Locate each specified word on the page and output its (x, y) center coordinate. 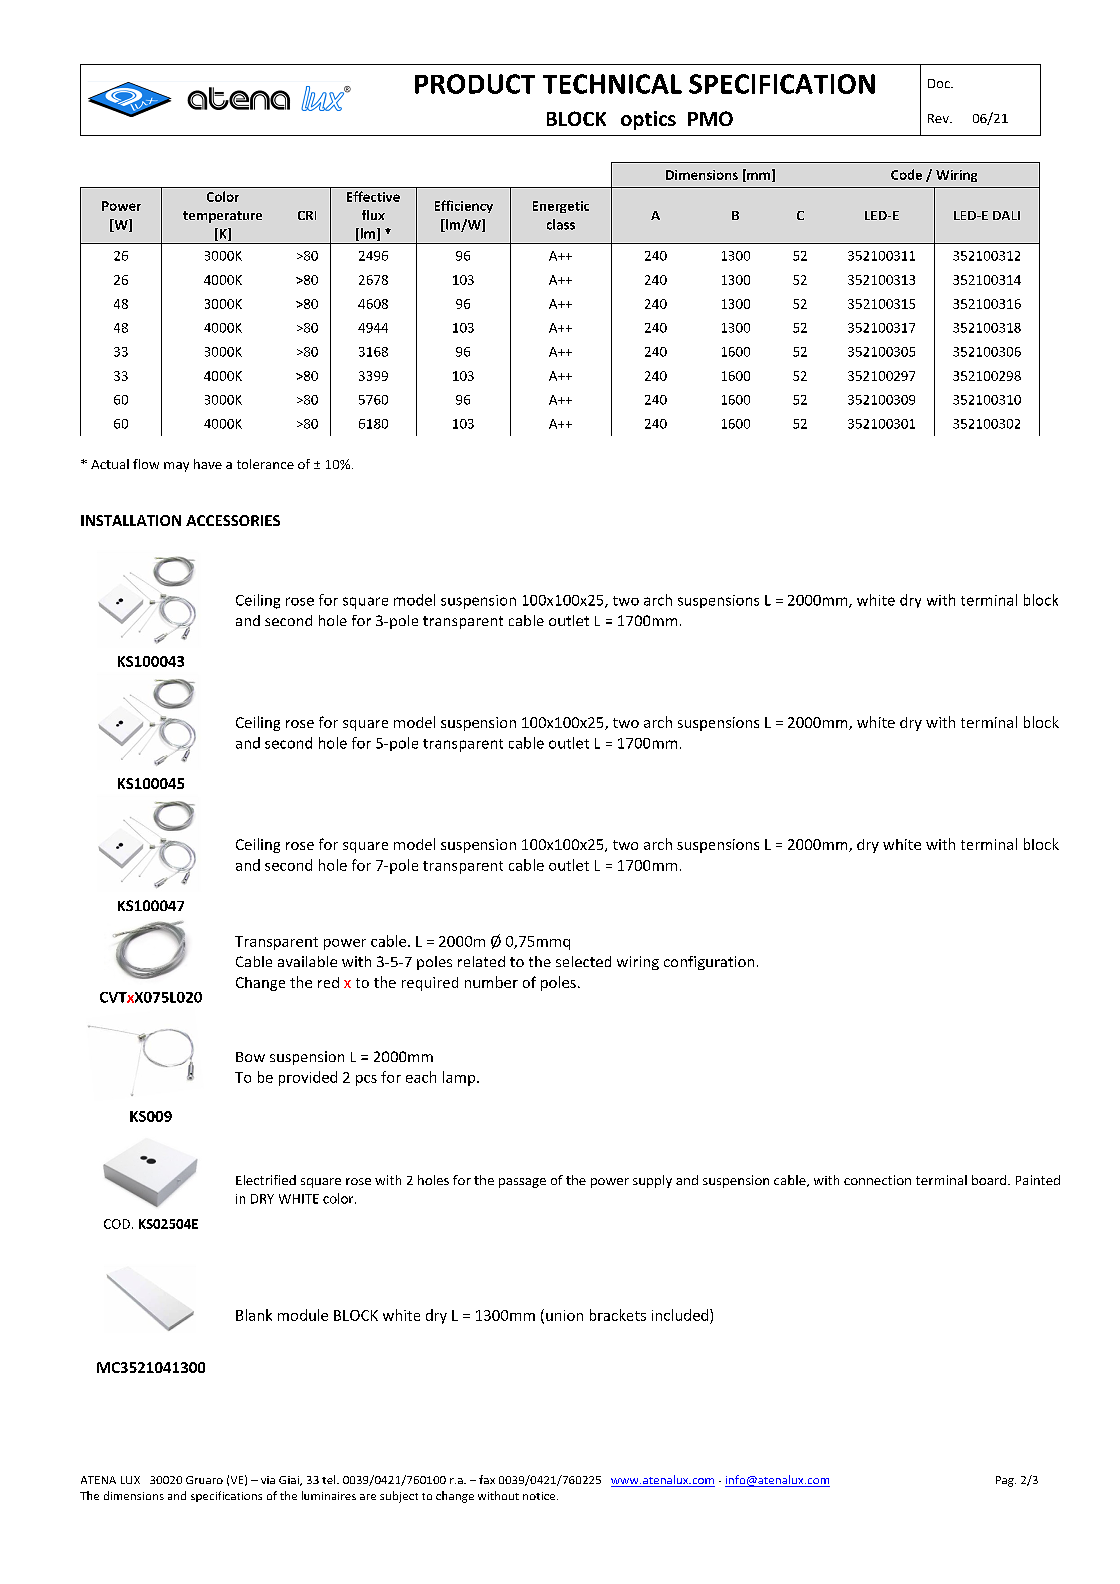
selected (583, 961)
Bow (250, 1057)
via (268, 1480)
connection (877, 1180)
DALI (1006, 215)
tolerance (265, 464)
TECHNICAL (612, 84)
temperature (222, 217)
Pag (1006, 1481)
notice (540, 1496)
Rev (939, 118)
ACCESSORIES (233, 520)
